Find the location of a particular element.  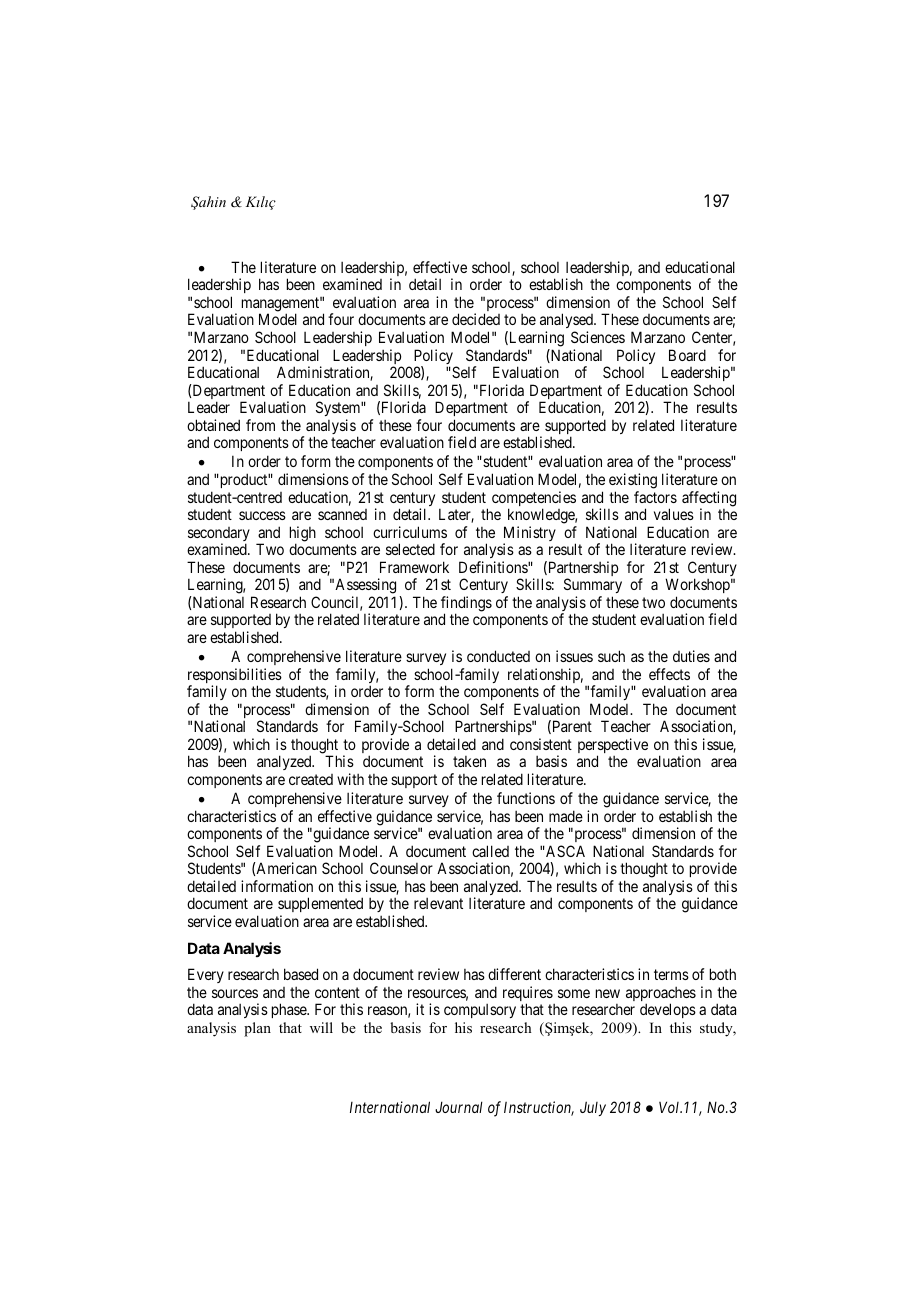

Board is located at coordinates (687, 355).
